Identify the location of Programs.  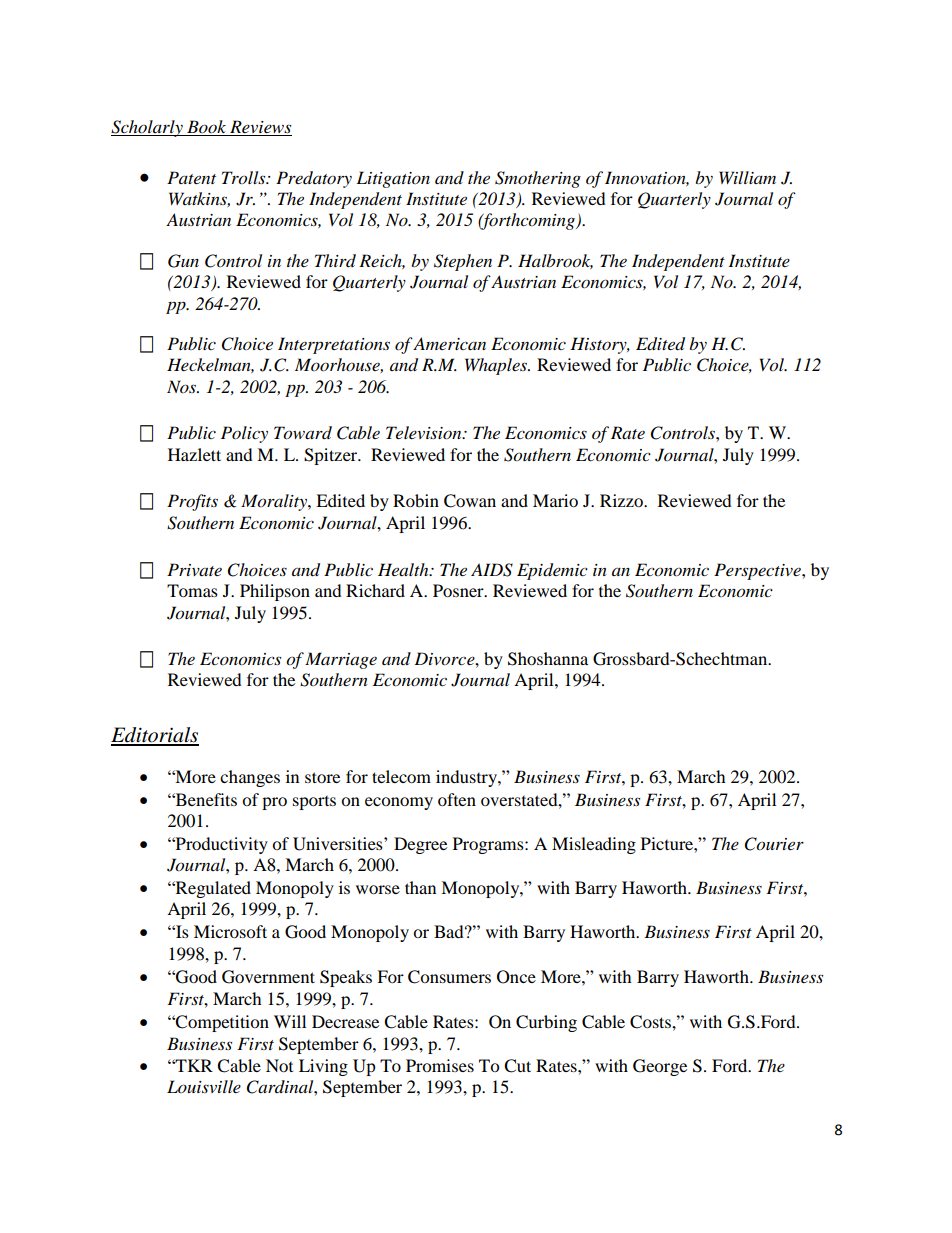
(489, 845).
